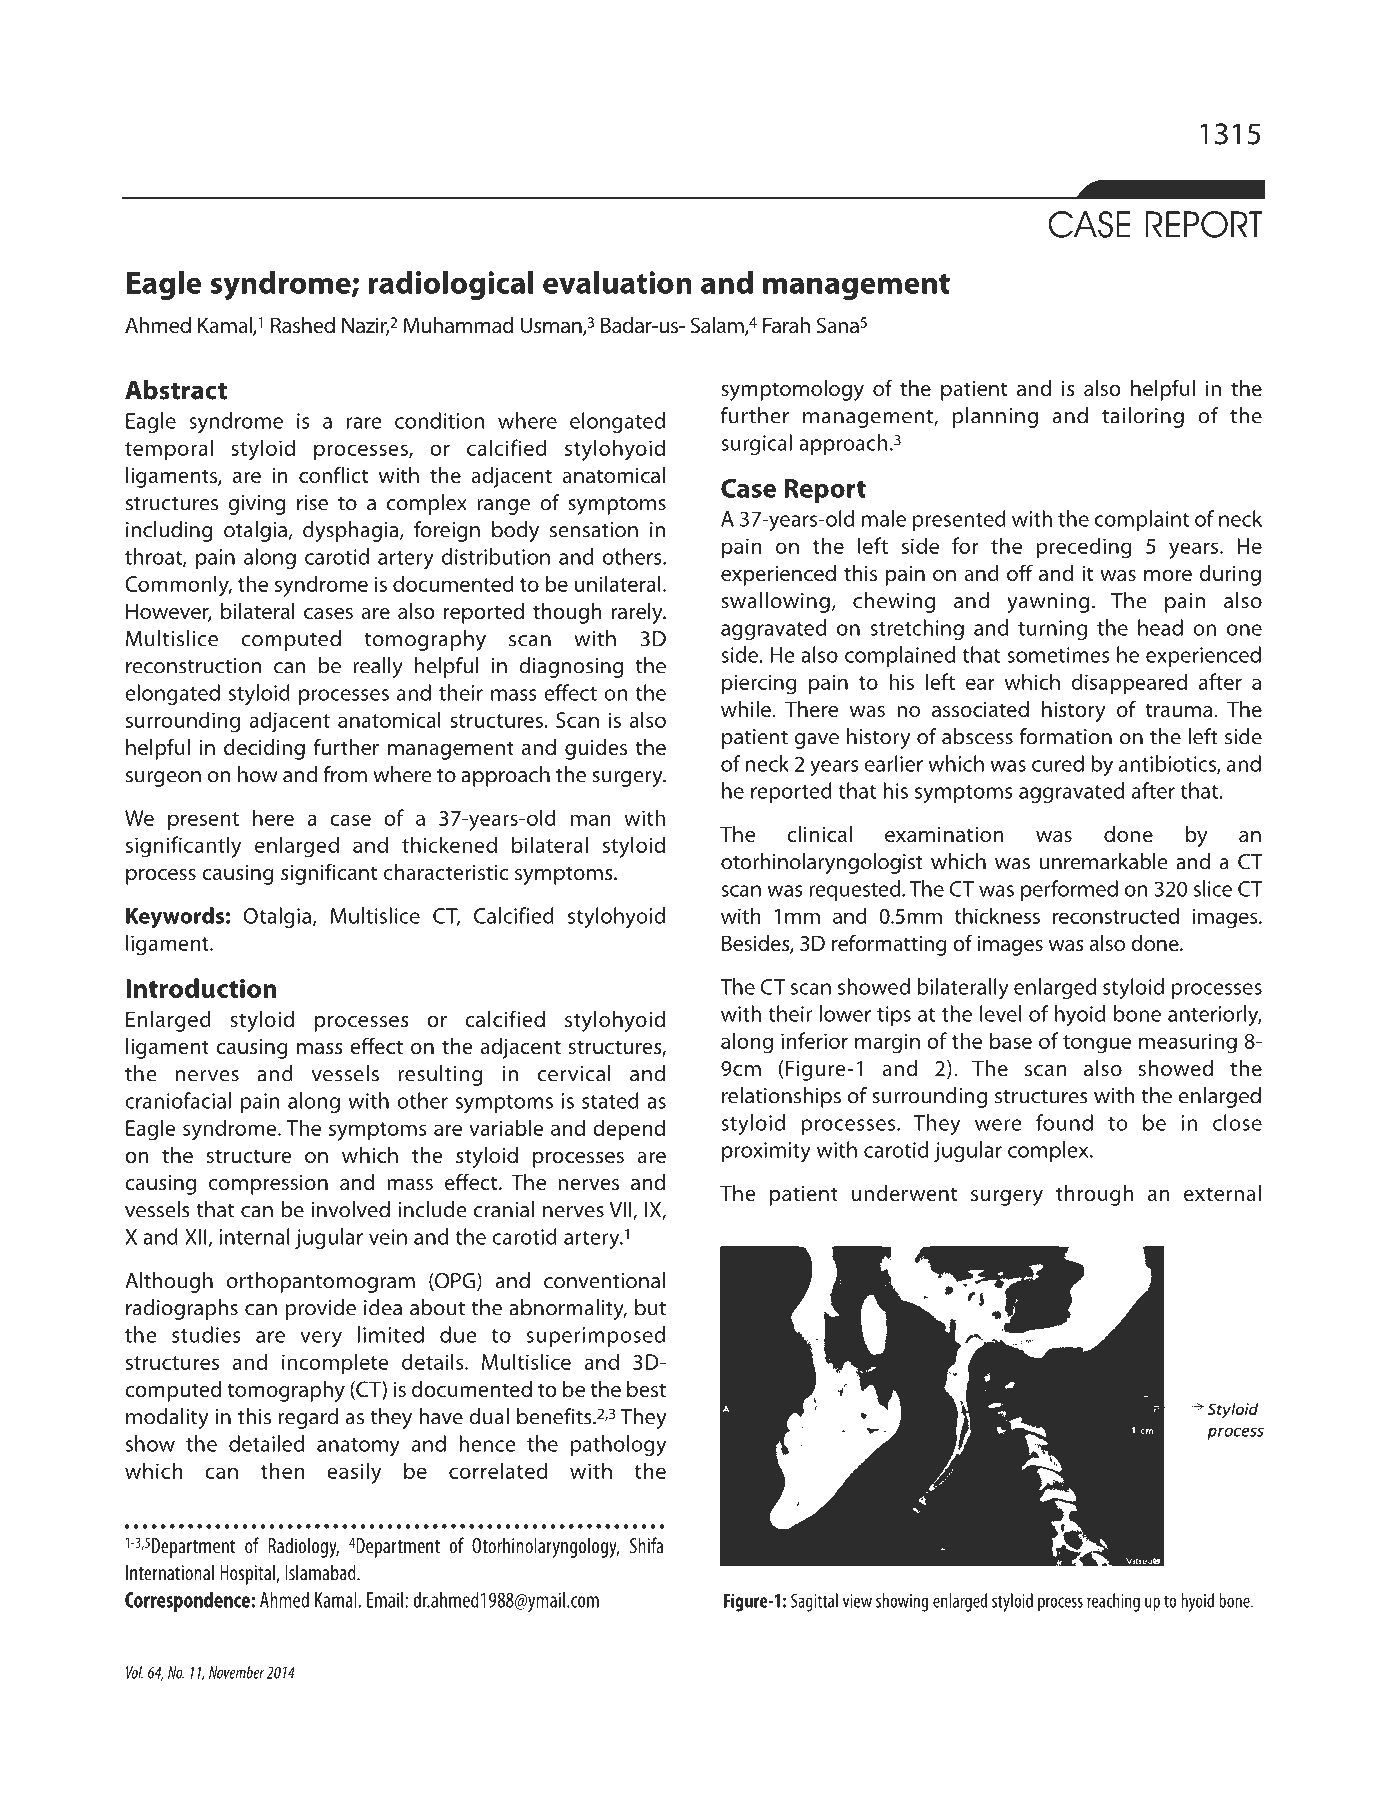 The height and width of the page is (1795, 1387). What do you see at coordinates (621, 1211) in the page?
I see `VII` at bounding box center [621, 1211].
